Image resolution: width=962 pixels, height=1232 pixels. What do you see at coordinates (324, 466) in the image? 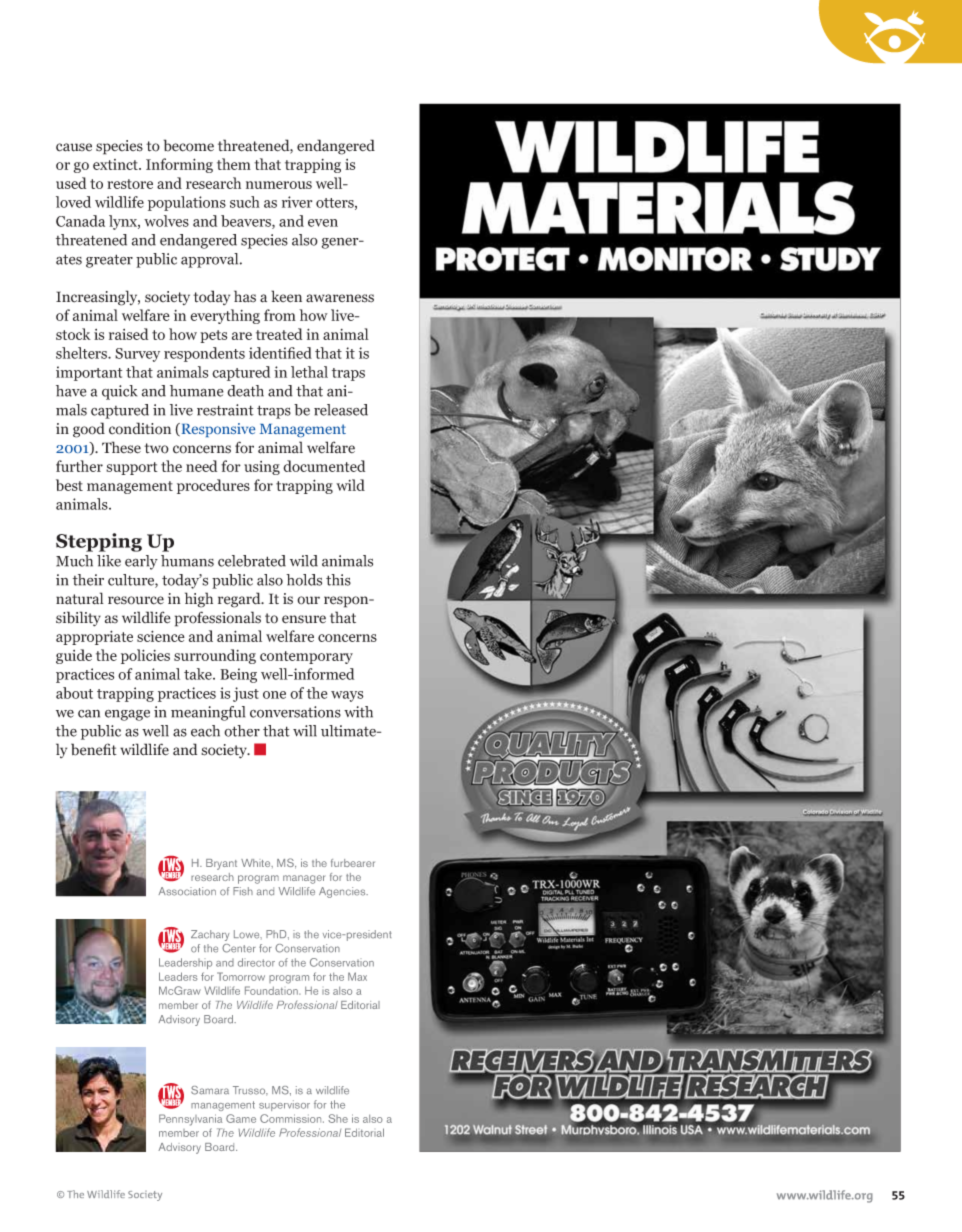
I see `documented` at bounding box center [324, 466].
